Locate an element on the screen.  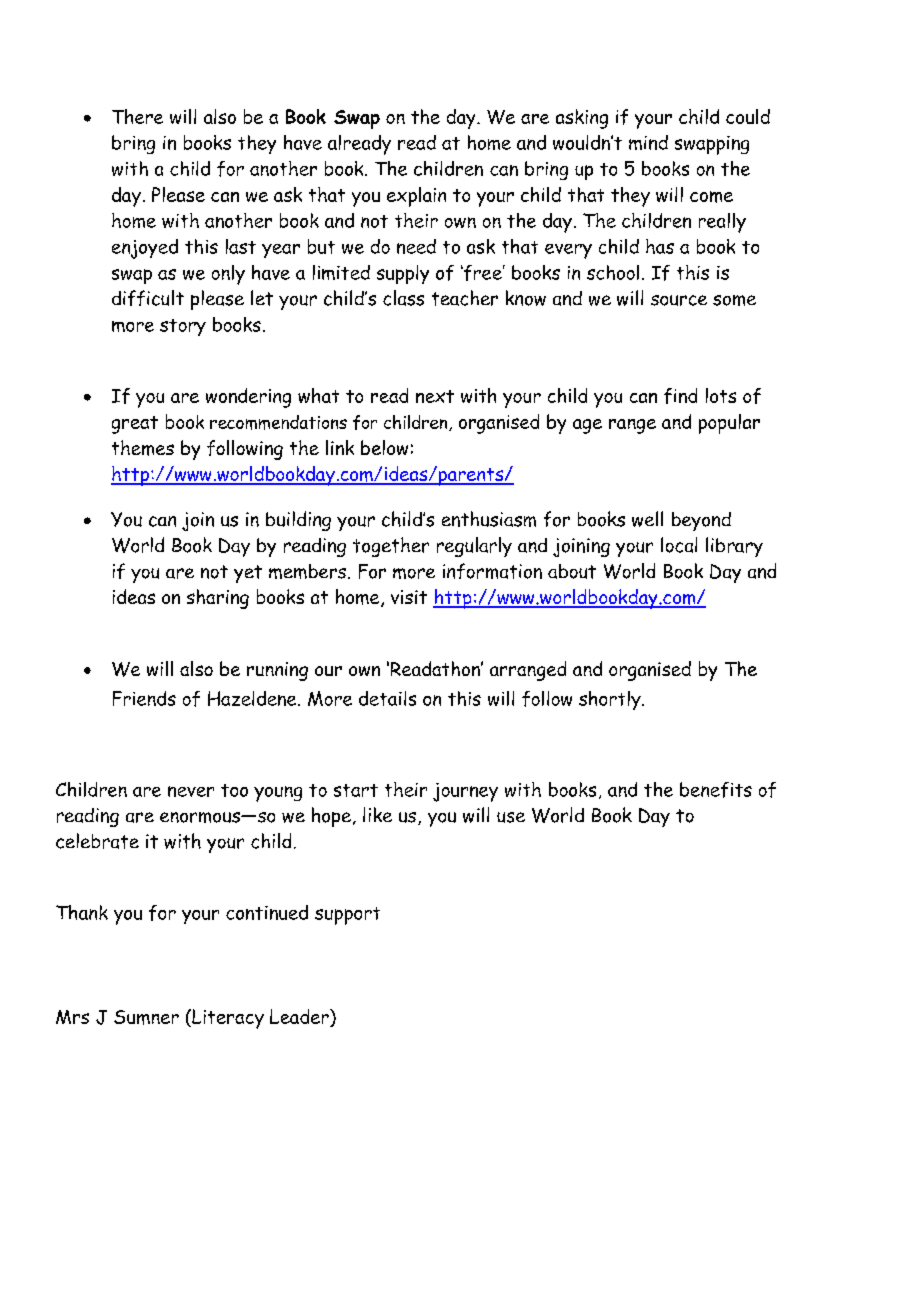
There is located at coordinates (137, 116).
